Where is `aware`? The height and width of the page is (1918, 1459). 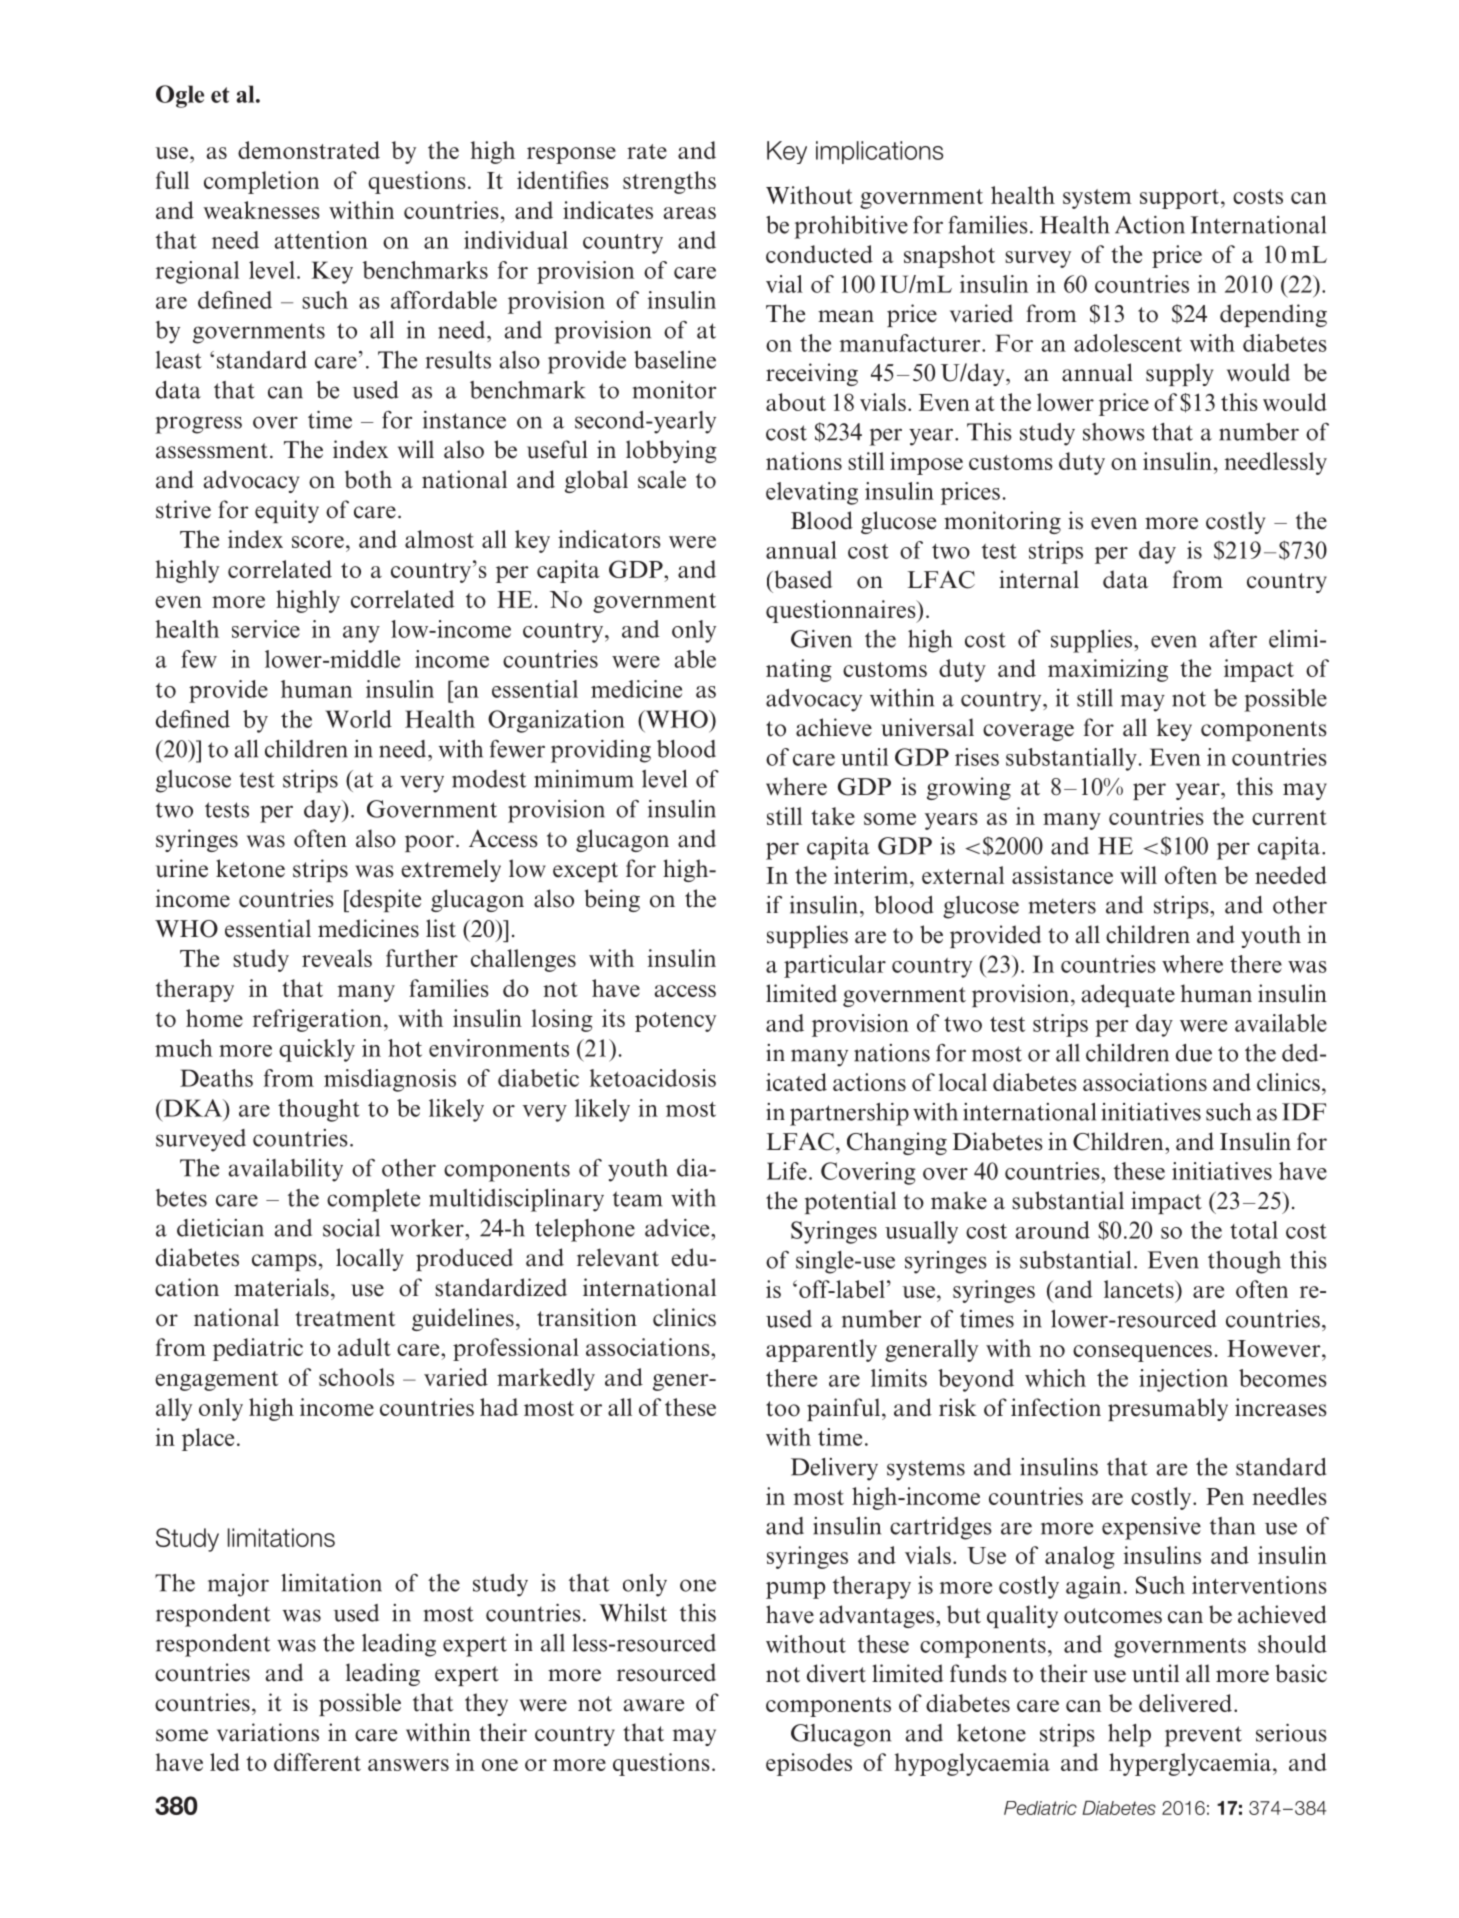
aware is located at coordinates (653, 1705).
